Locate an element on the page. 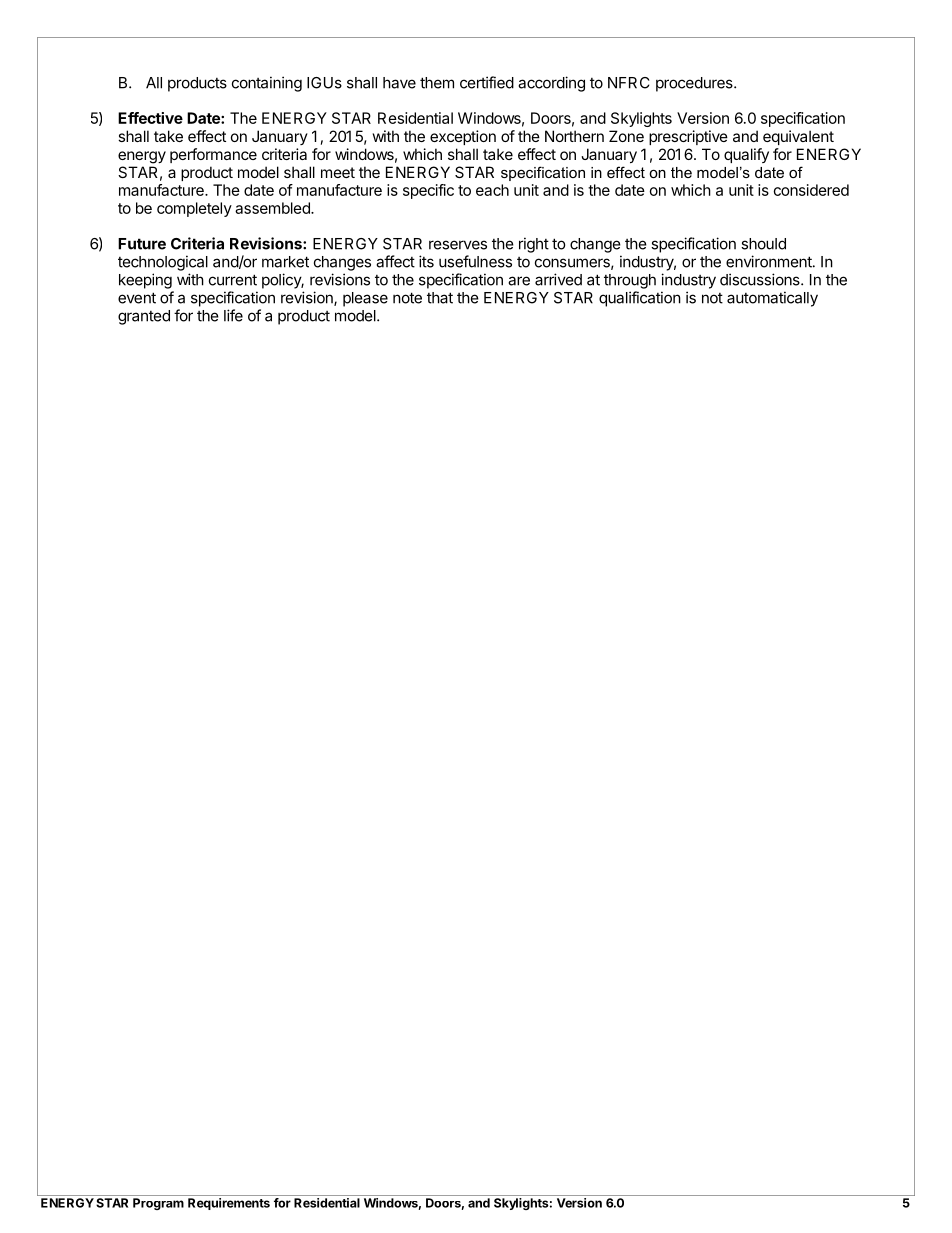  Program is located at coordinates (158, 1204).
